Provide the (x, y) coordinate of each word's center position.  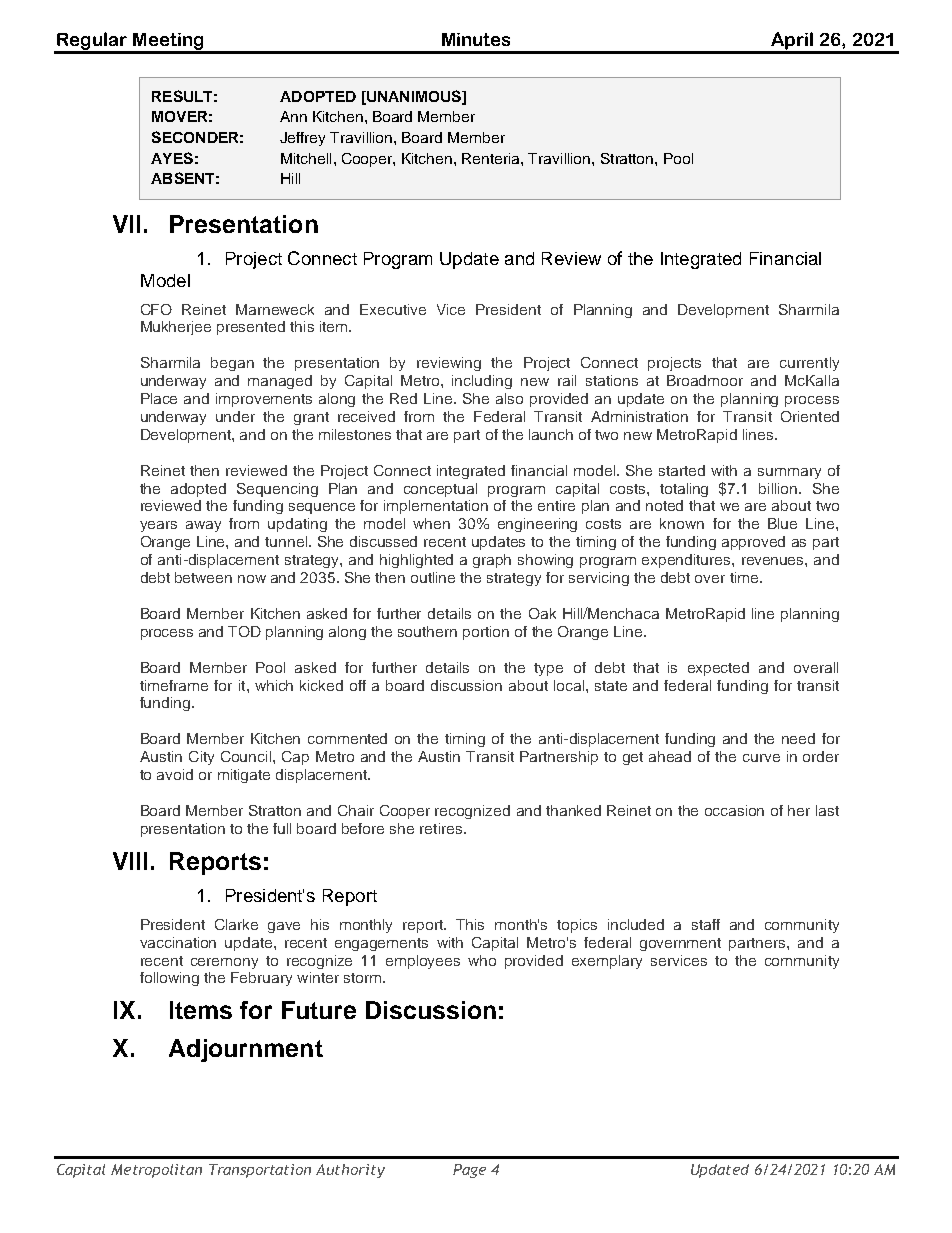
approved (753, 543)
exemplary (607, 962)
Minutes (476, 39)
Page (469, 1171)
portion (486, 633)
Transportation (260, 1171)
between (203, 577)
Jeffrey (302, 139)
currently (809, 364)
